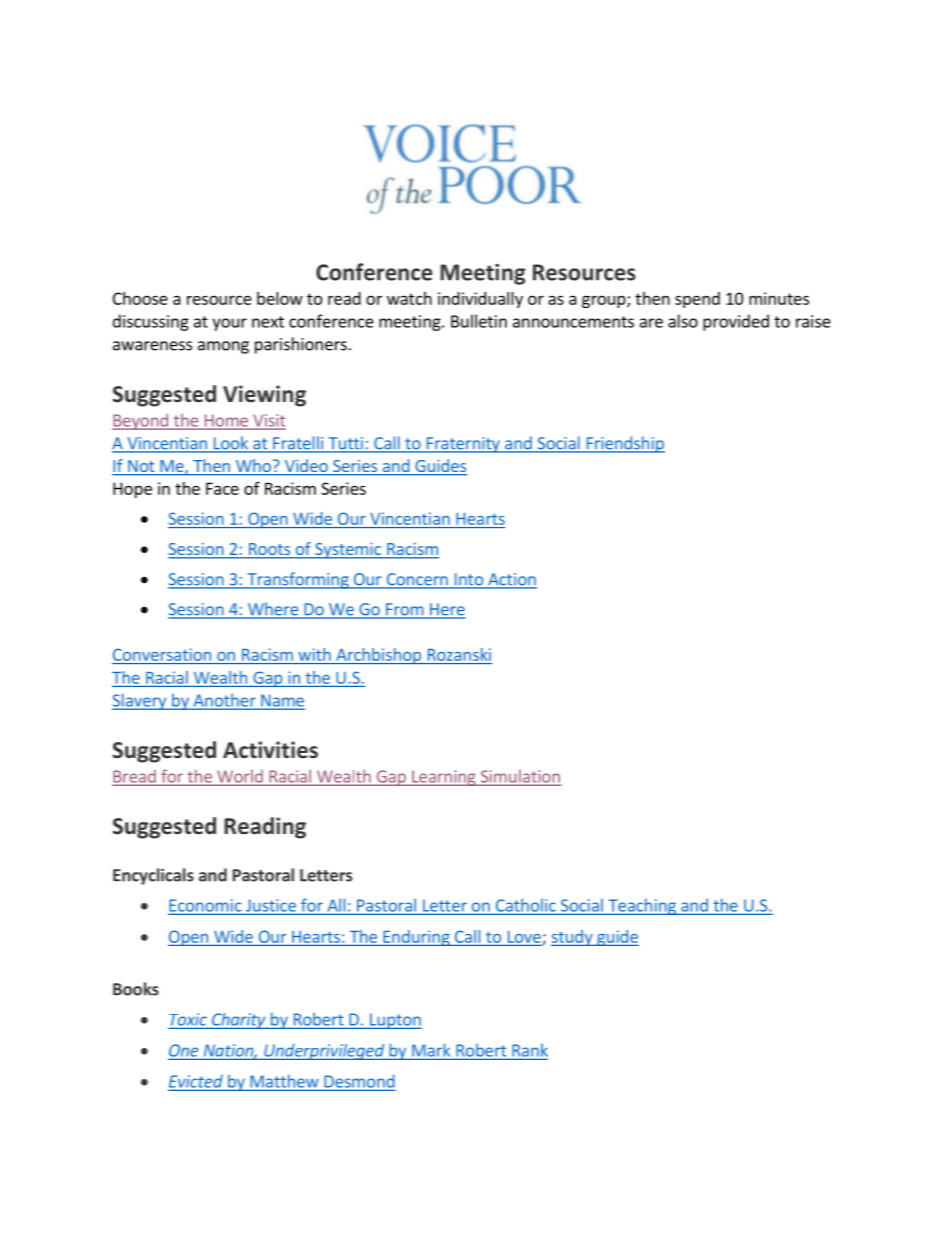 The width and height of the screenshot is (952, 1233). What do you see at coordinates (378, 656) in the screenshot?
I see `Archbishop` at bounding box center [378, 656].
